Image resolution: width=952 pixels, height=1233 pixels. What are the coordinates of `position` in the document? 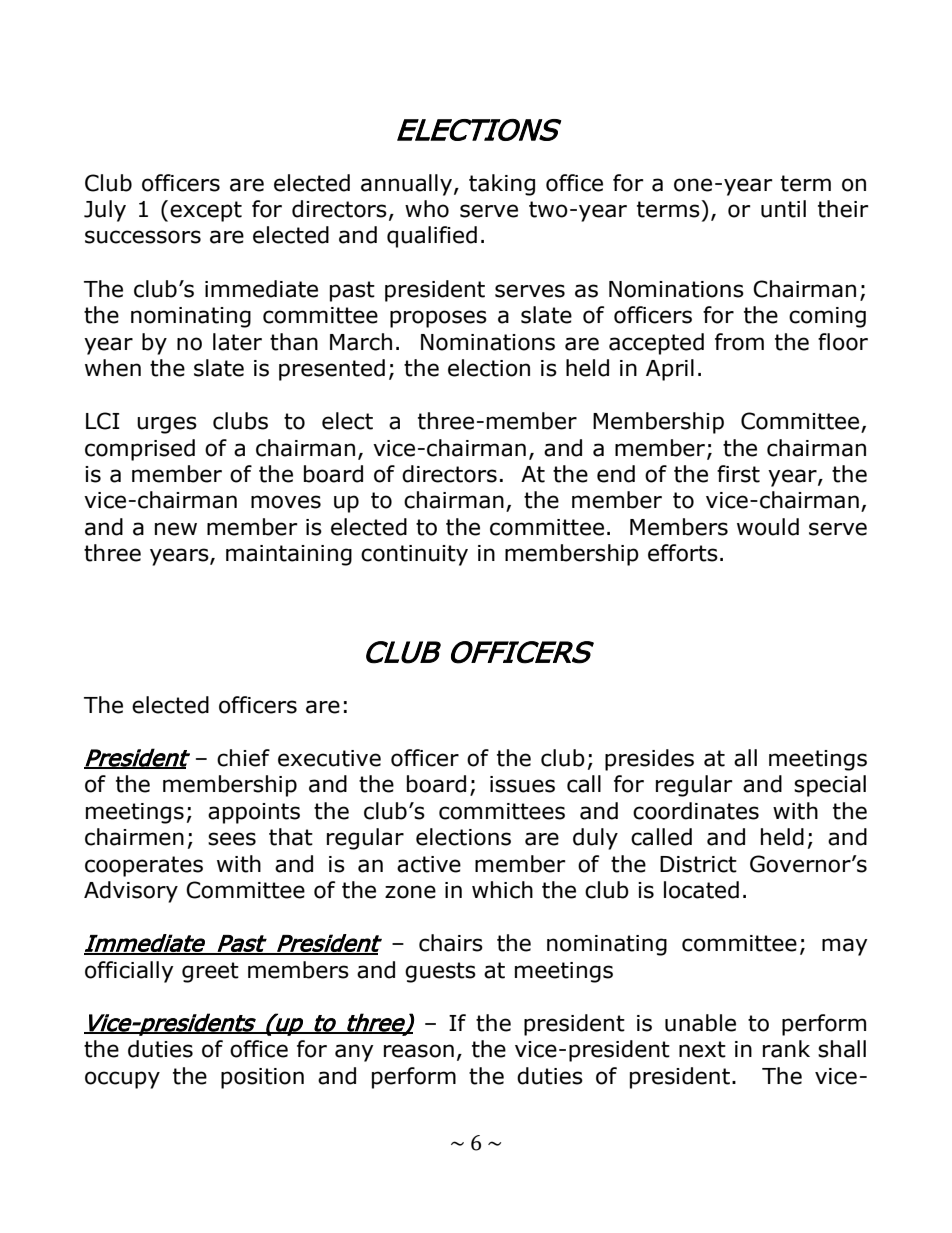 It's located at (262, 1078).
